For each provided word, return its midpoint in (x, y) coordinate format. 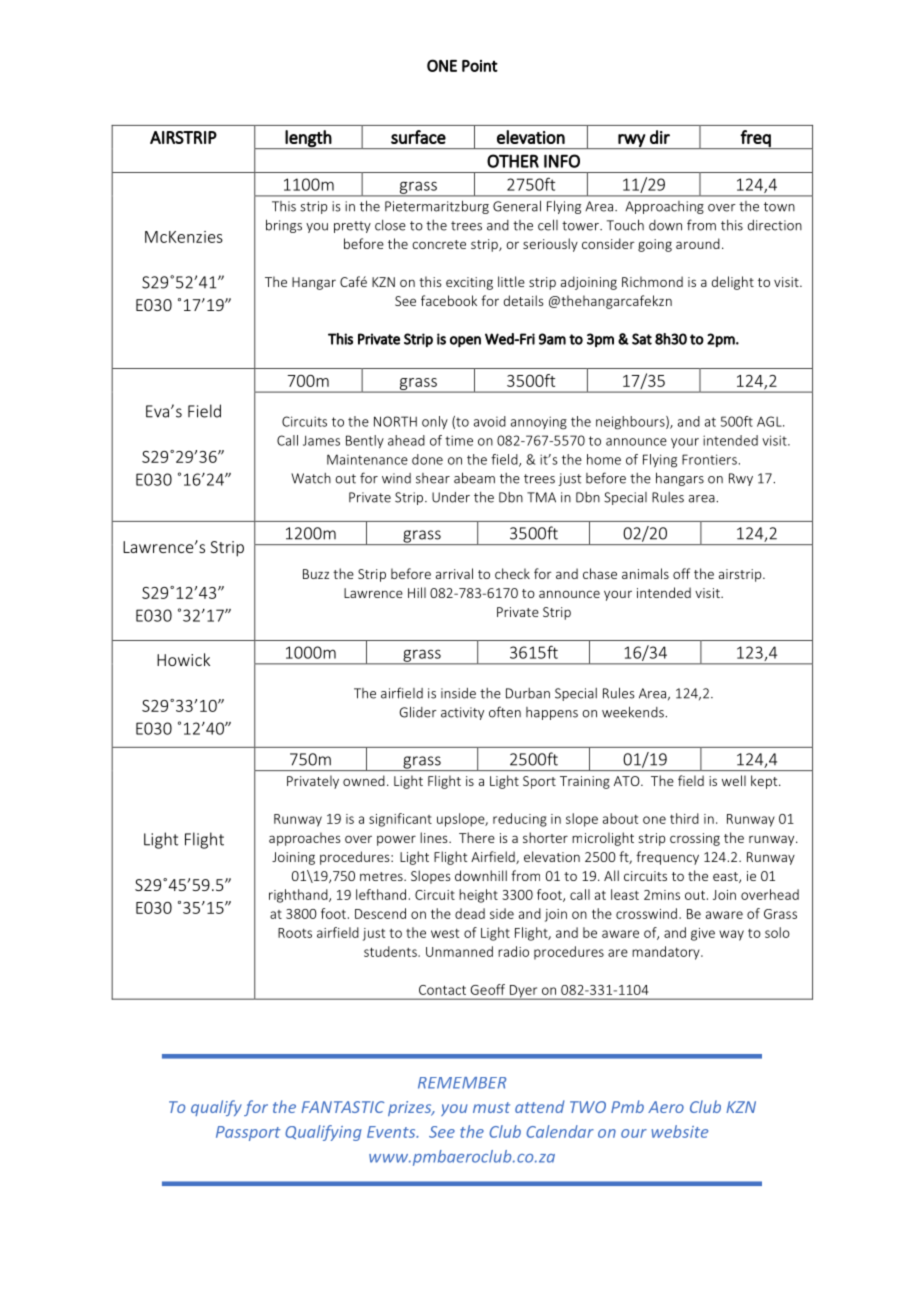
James (321, 440)
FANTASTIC (342, 1107)
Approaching (664, 207)
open (465, 341)
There (477, 837)
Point (480, 66)
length (308, 139)
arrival (454, 573)
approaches (304, 839)
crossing (695, 839)
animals (645, 573)
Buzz (316, 574)
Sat (642, 339)
